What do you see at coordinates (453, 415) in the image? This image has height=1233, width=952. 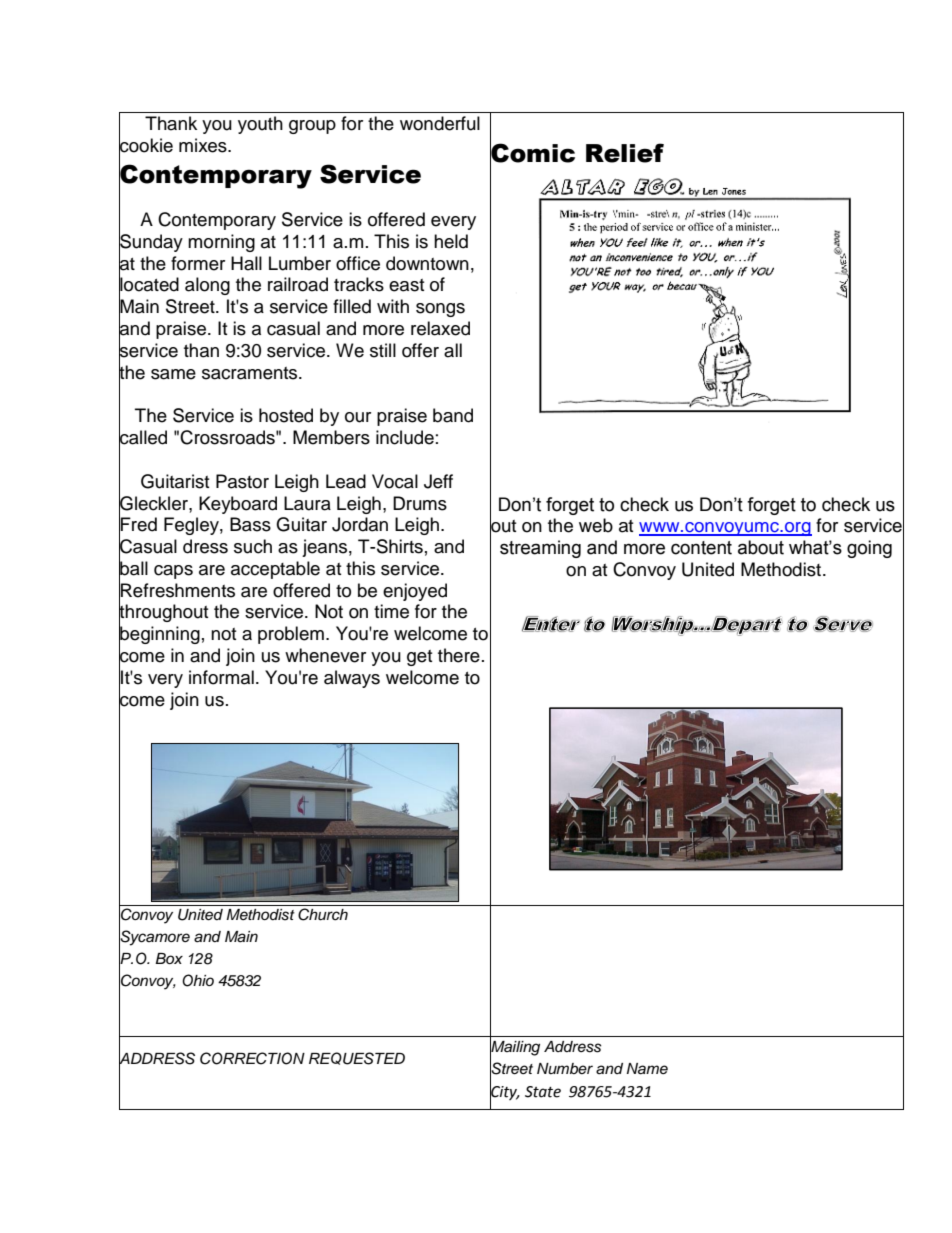 I see `band` at bounding box center [453, 415].
